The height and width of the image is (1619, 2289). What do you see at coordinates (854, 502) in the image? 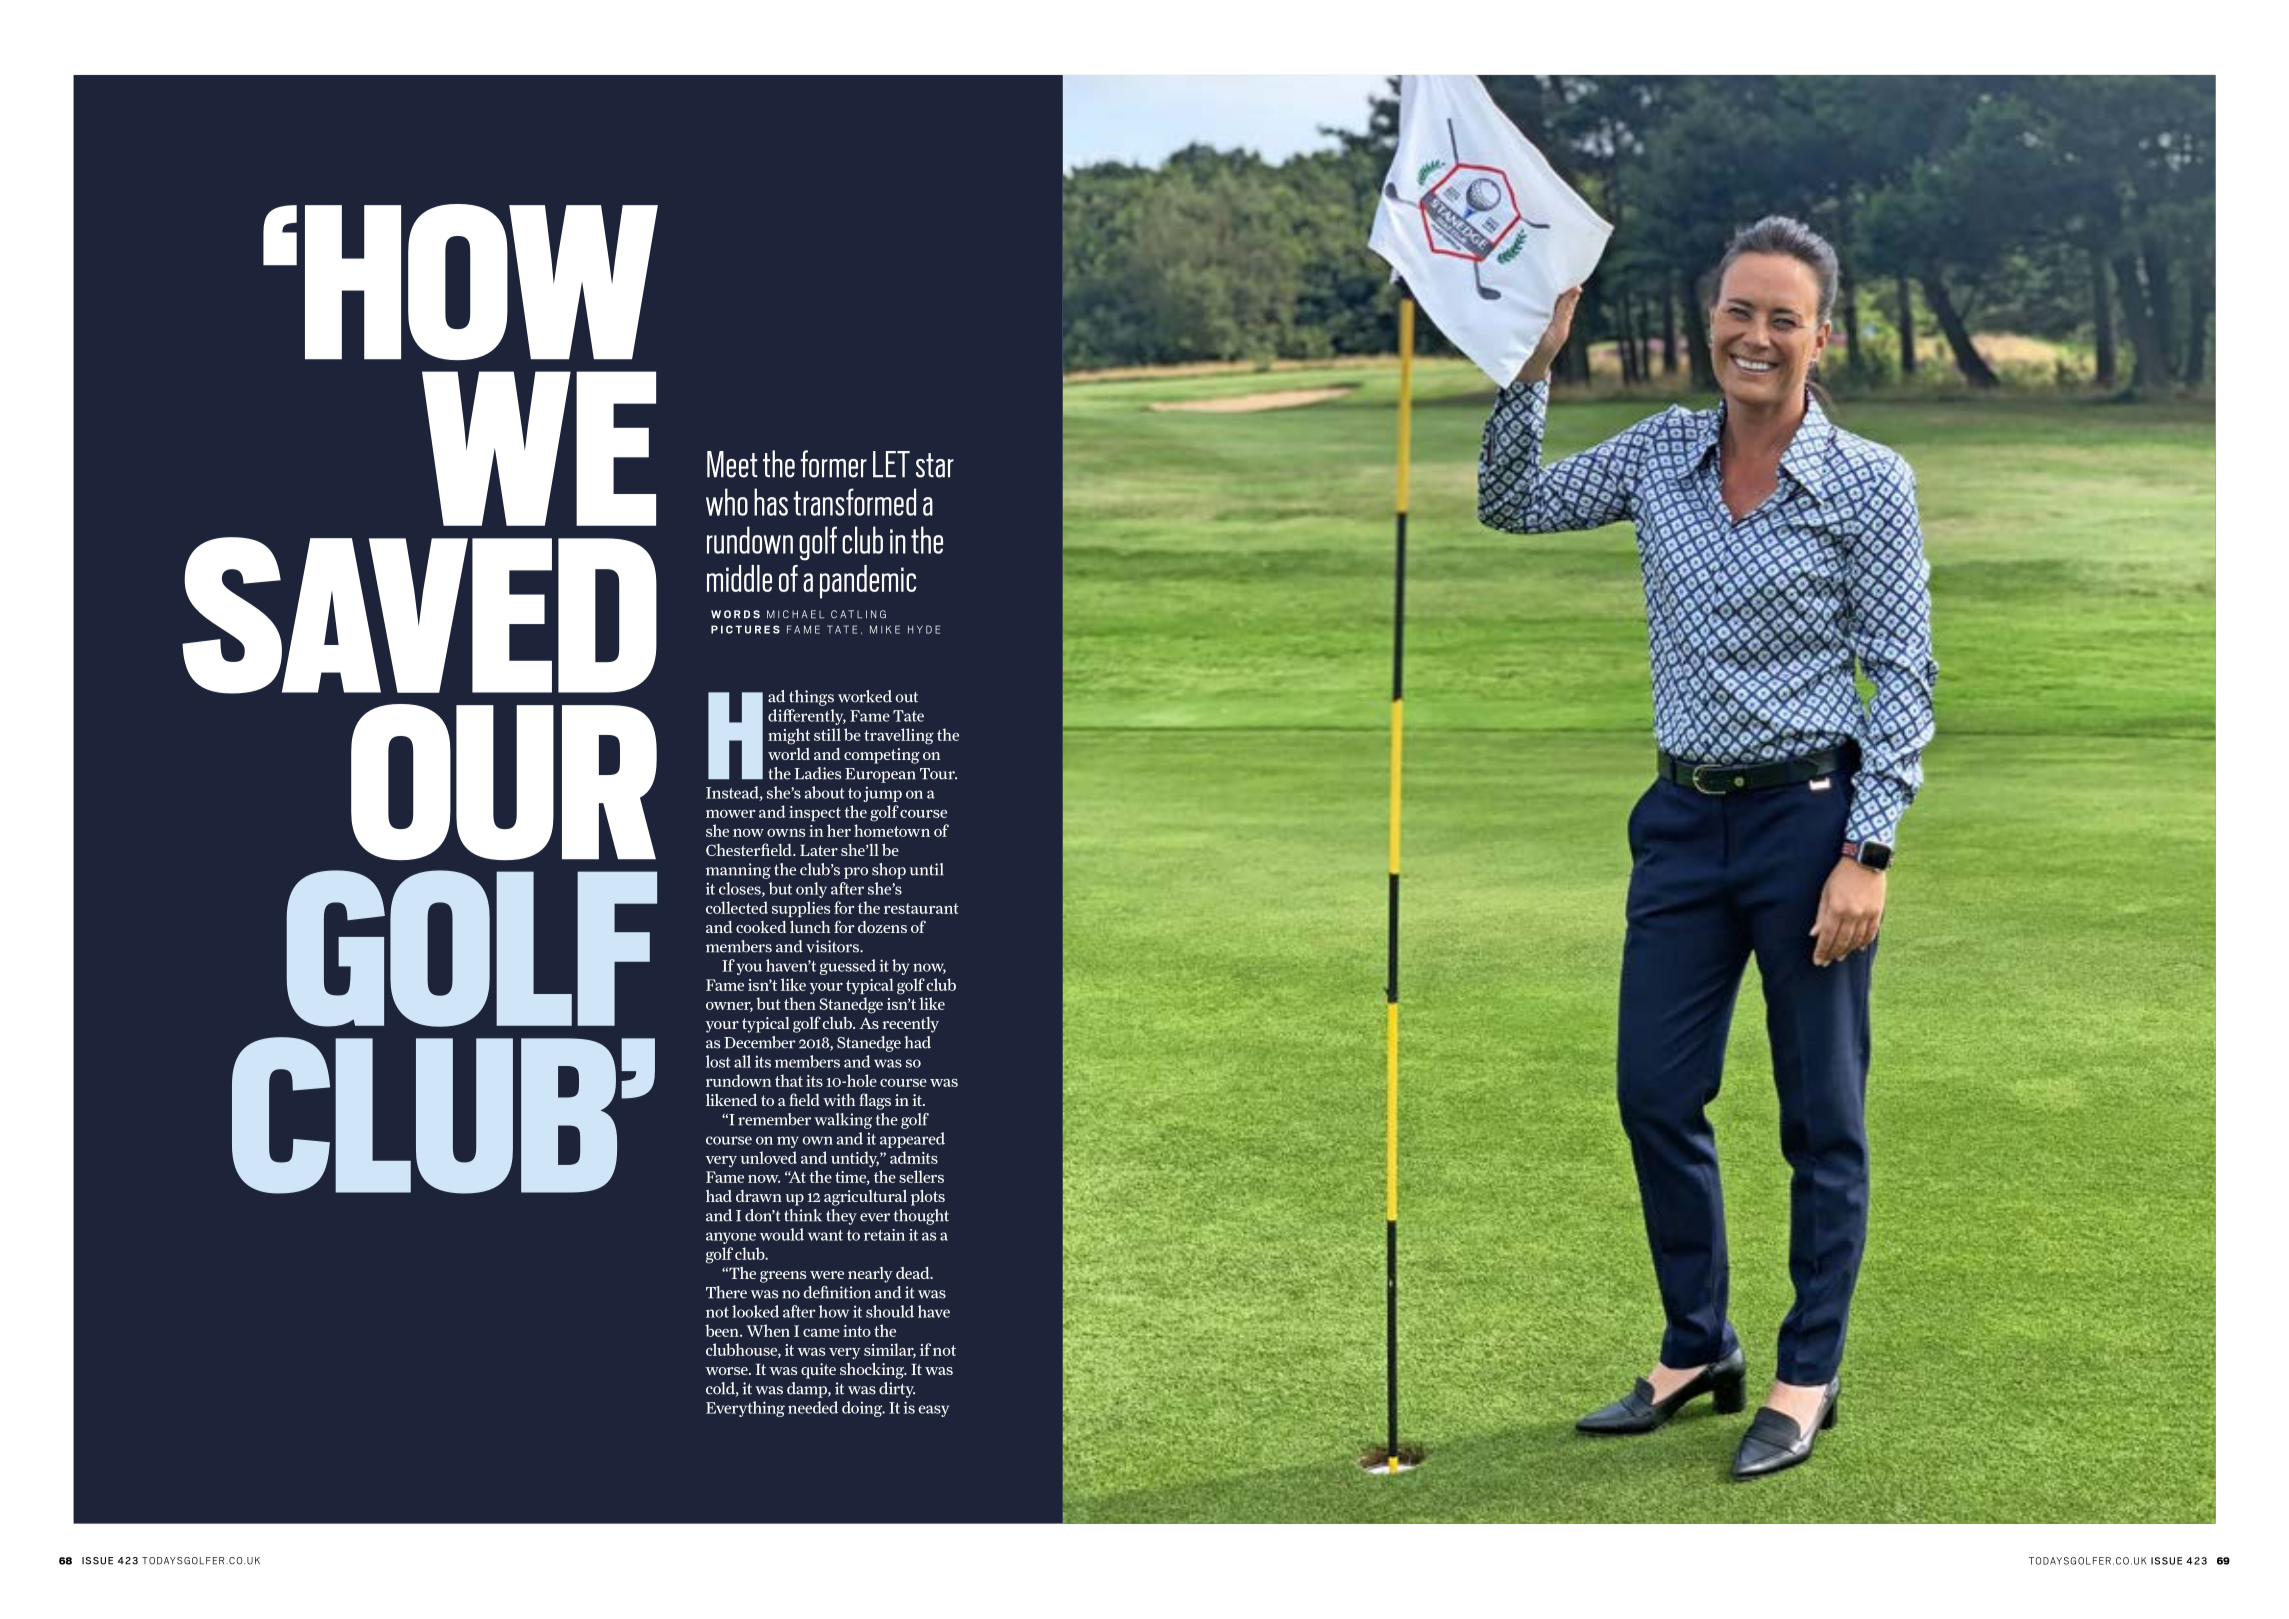
I see `transformed` at bounding box center [854, 502].
